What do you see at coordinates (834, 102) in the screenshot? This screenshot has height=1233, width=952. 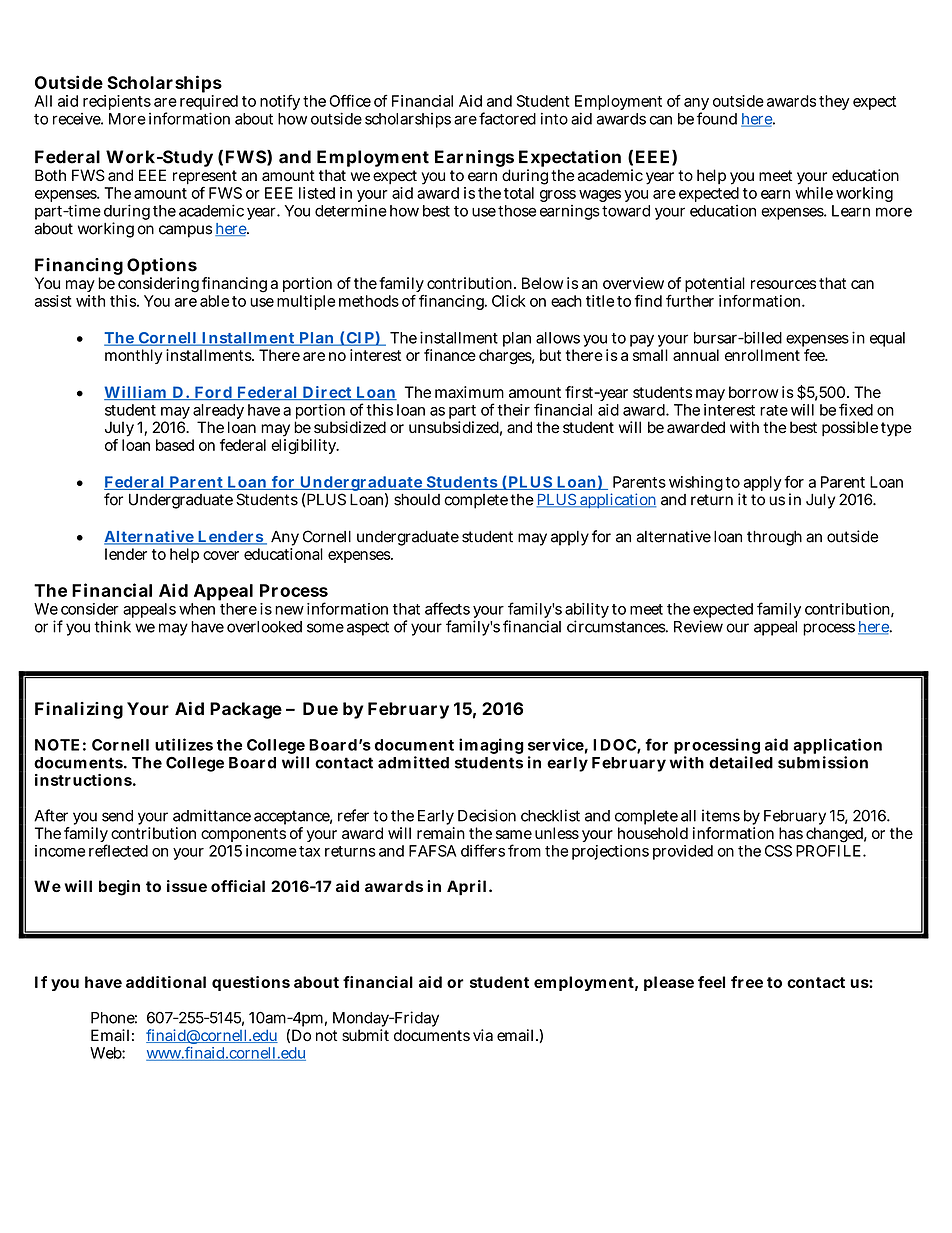 I see `they` at bounding box center [834, 102].
